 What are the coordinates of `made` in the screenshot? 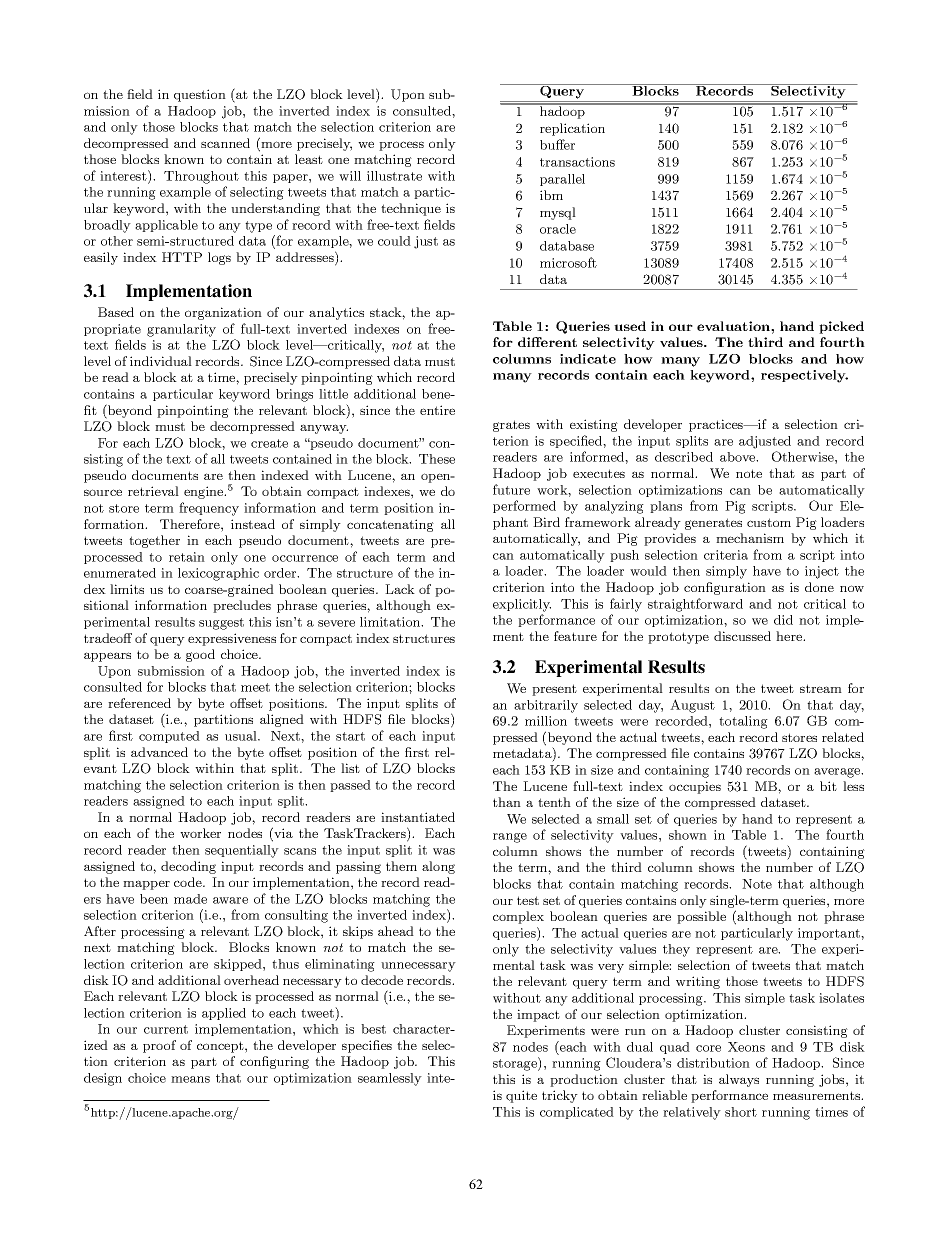 It's located at (190, 899).
